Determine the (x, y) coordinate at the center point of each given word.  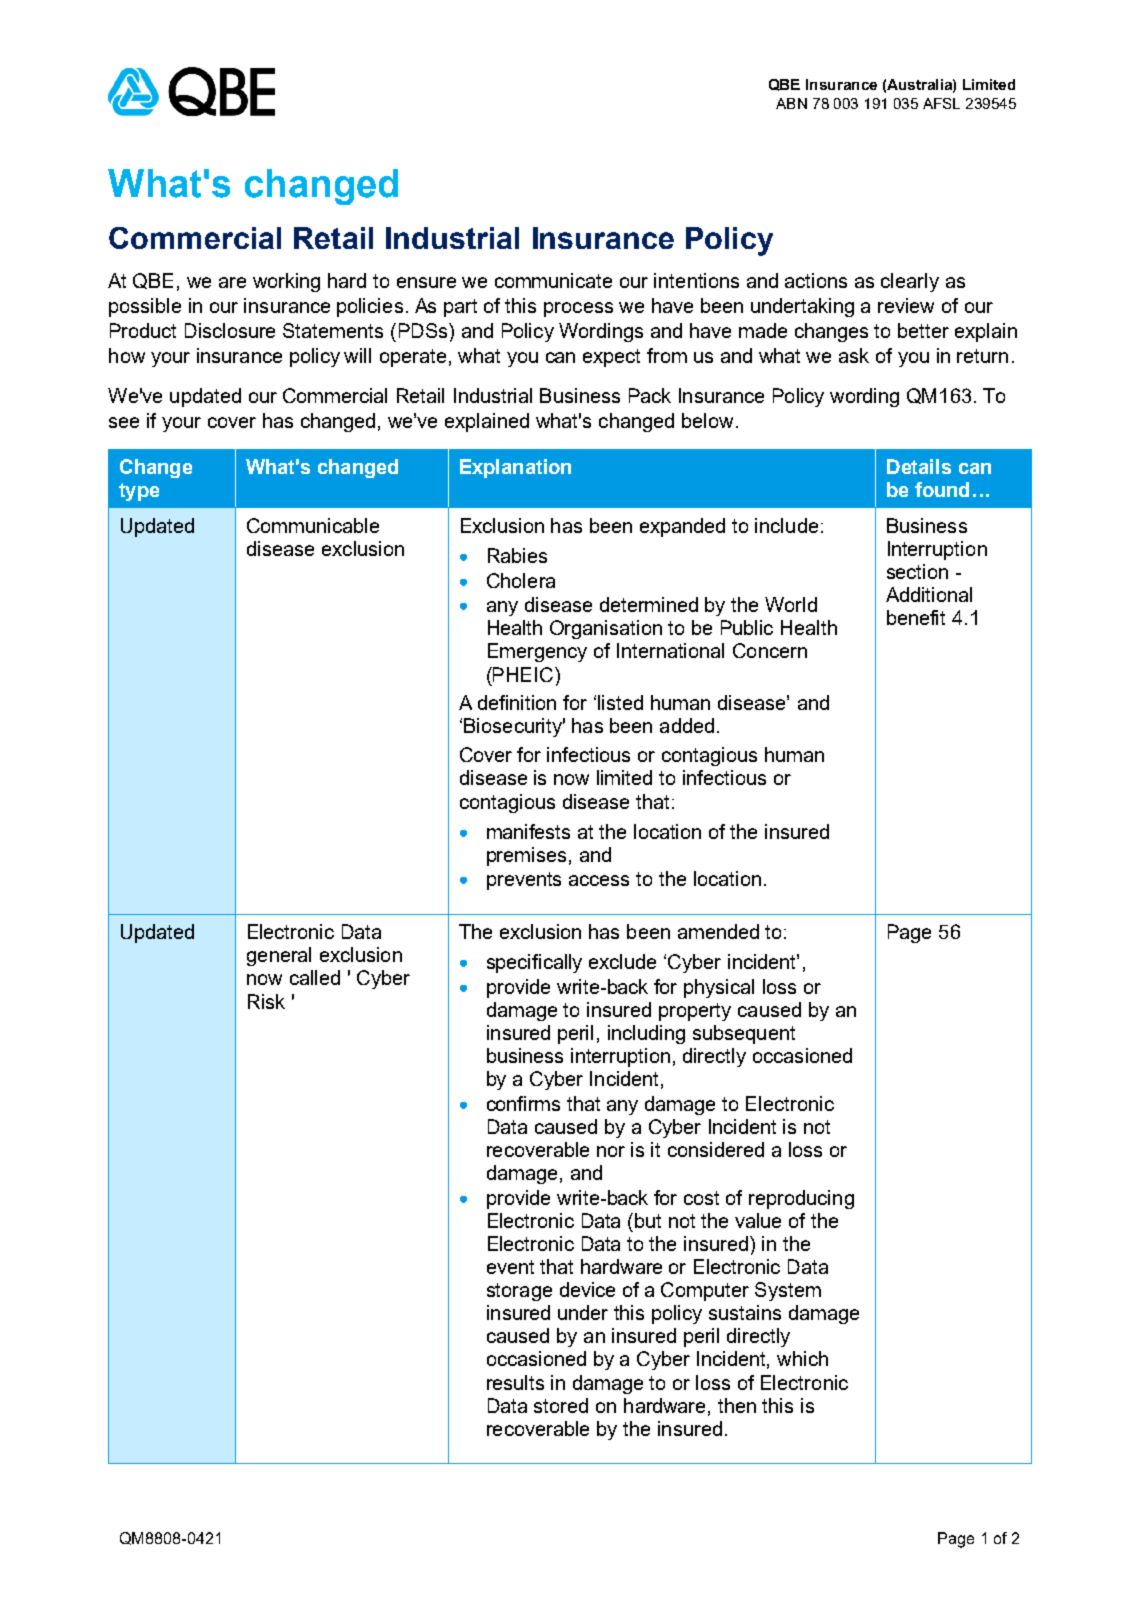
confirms (523, 1103)
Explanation (515, 468)
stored (561, 1405)
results (515, 1382)
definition (517, 702)
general (279, 956)
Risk (266, 1001)
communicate (553, 280)
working (286, 282)
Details (919, 466)
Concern (770, 650)
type (139, 492)
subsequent (744, 1034)
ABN (791, 103)
